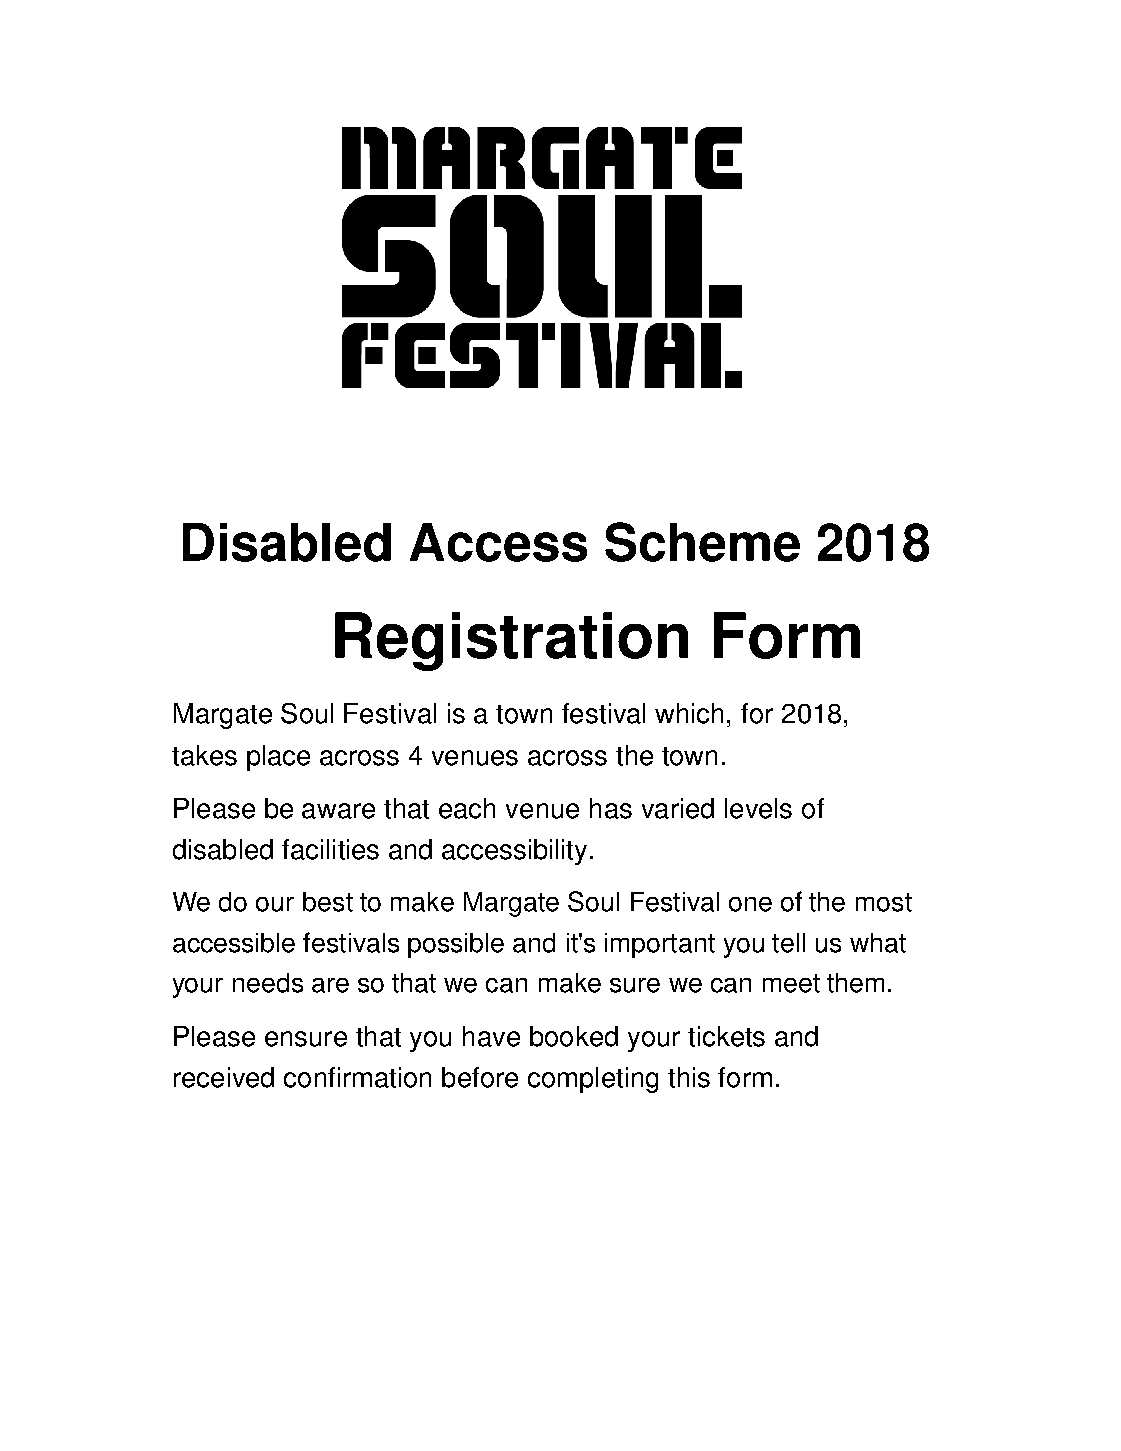  Describe the element at coordinates (678, 808) in the screenshot. I see `varied` at that location.
